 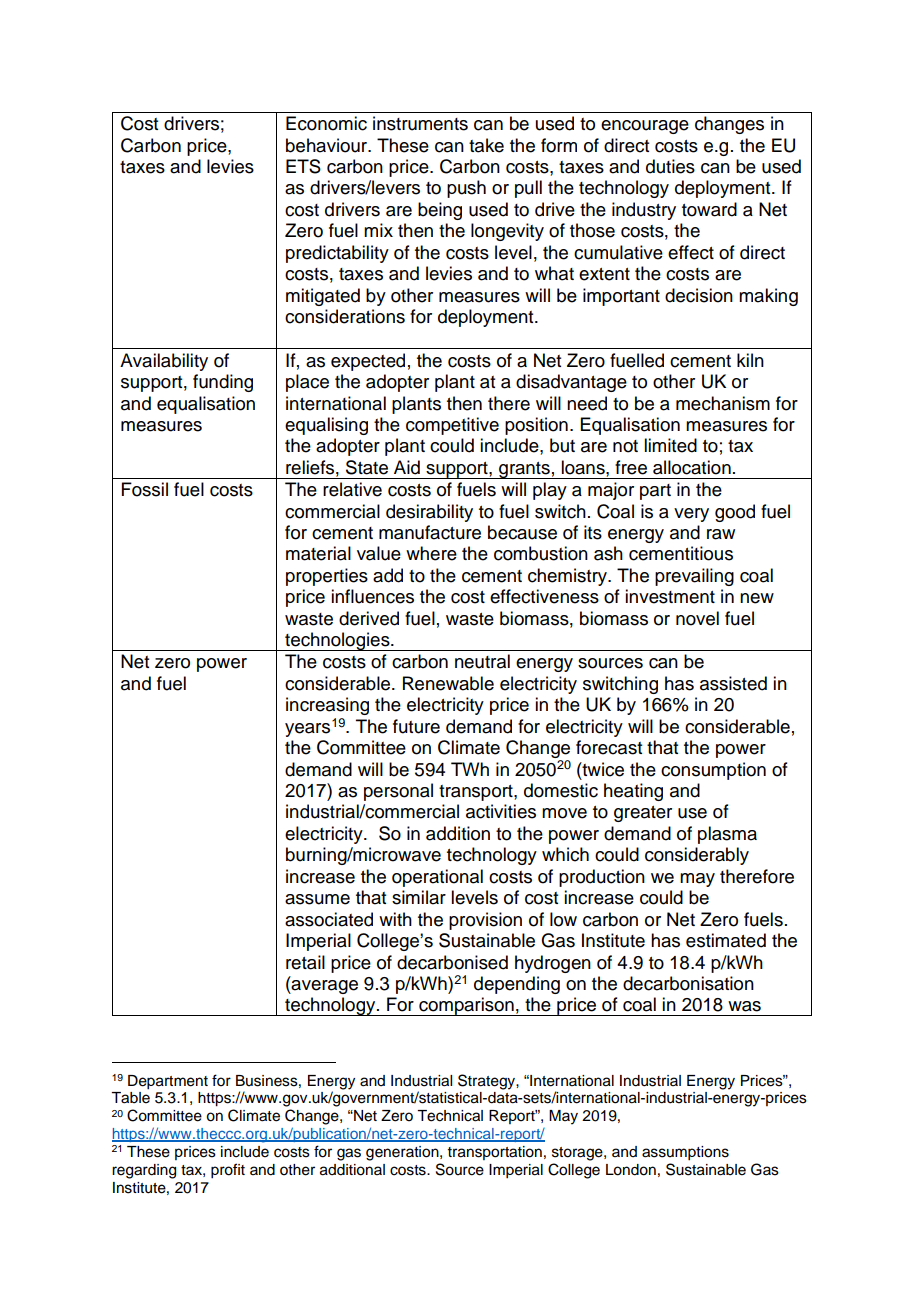 What do you see at coordinates (486, 145) in the screenshot?
I see `take` at bounding box center [486, 145].
